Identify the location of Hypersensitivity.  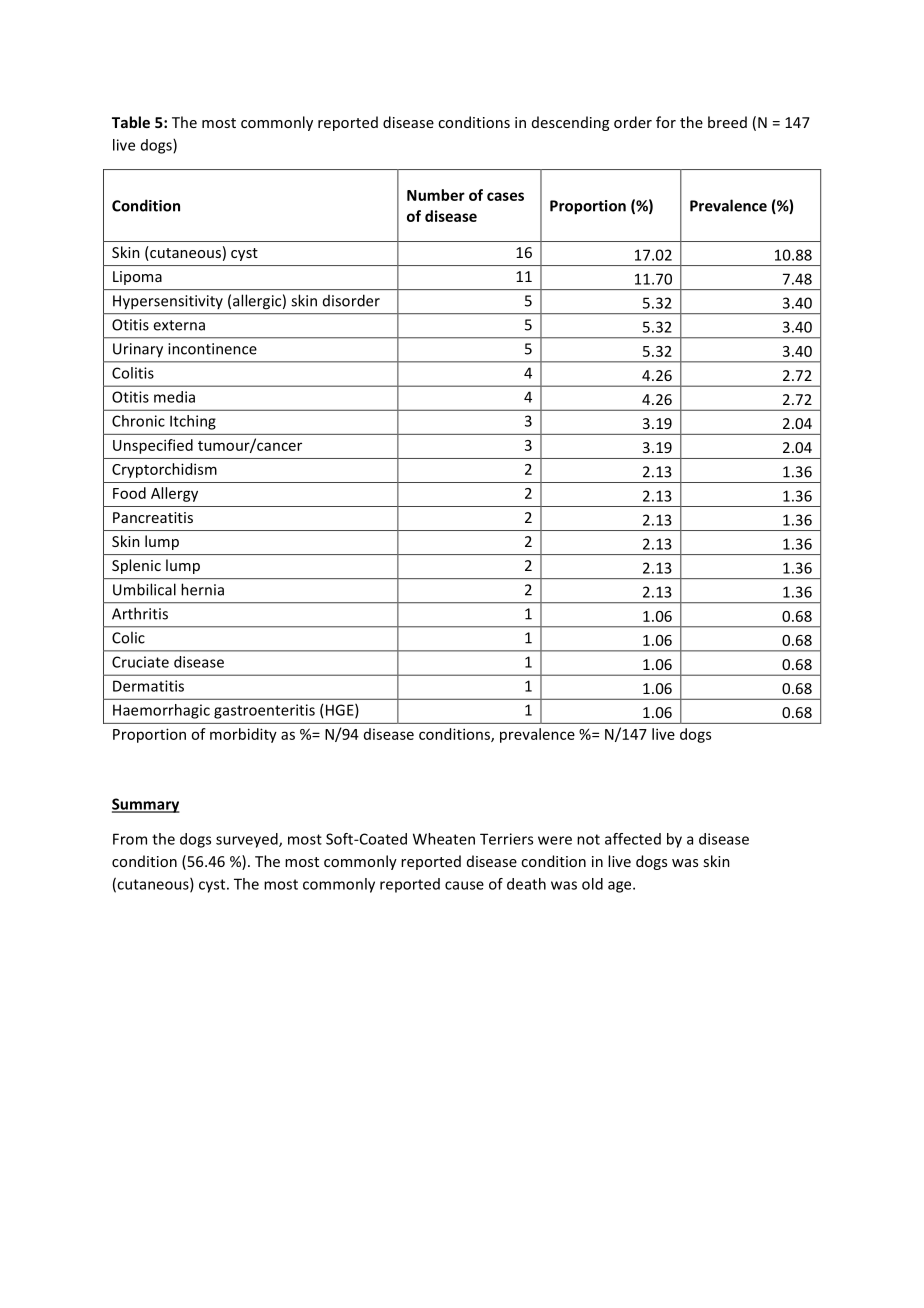
(168, 302).
